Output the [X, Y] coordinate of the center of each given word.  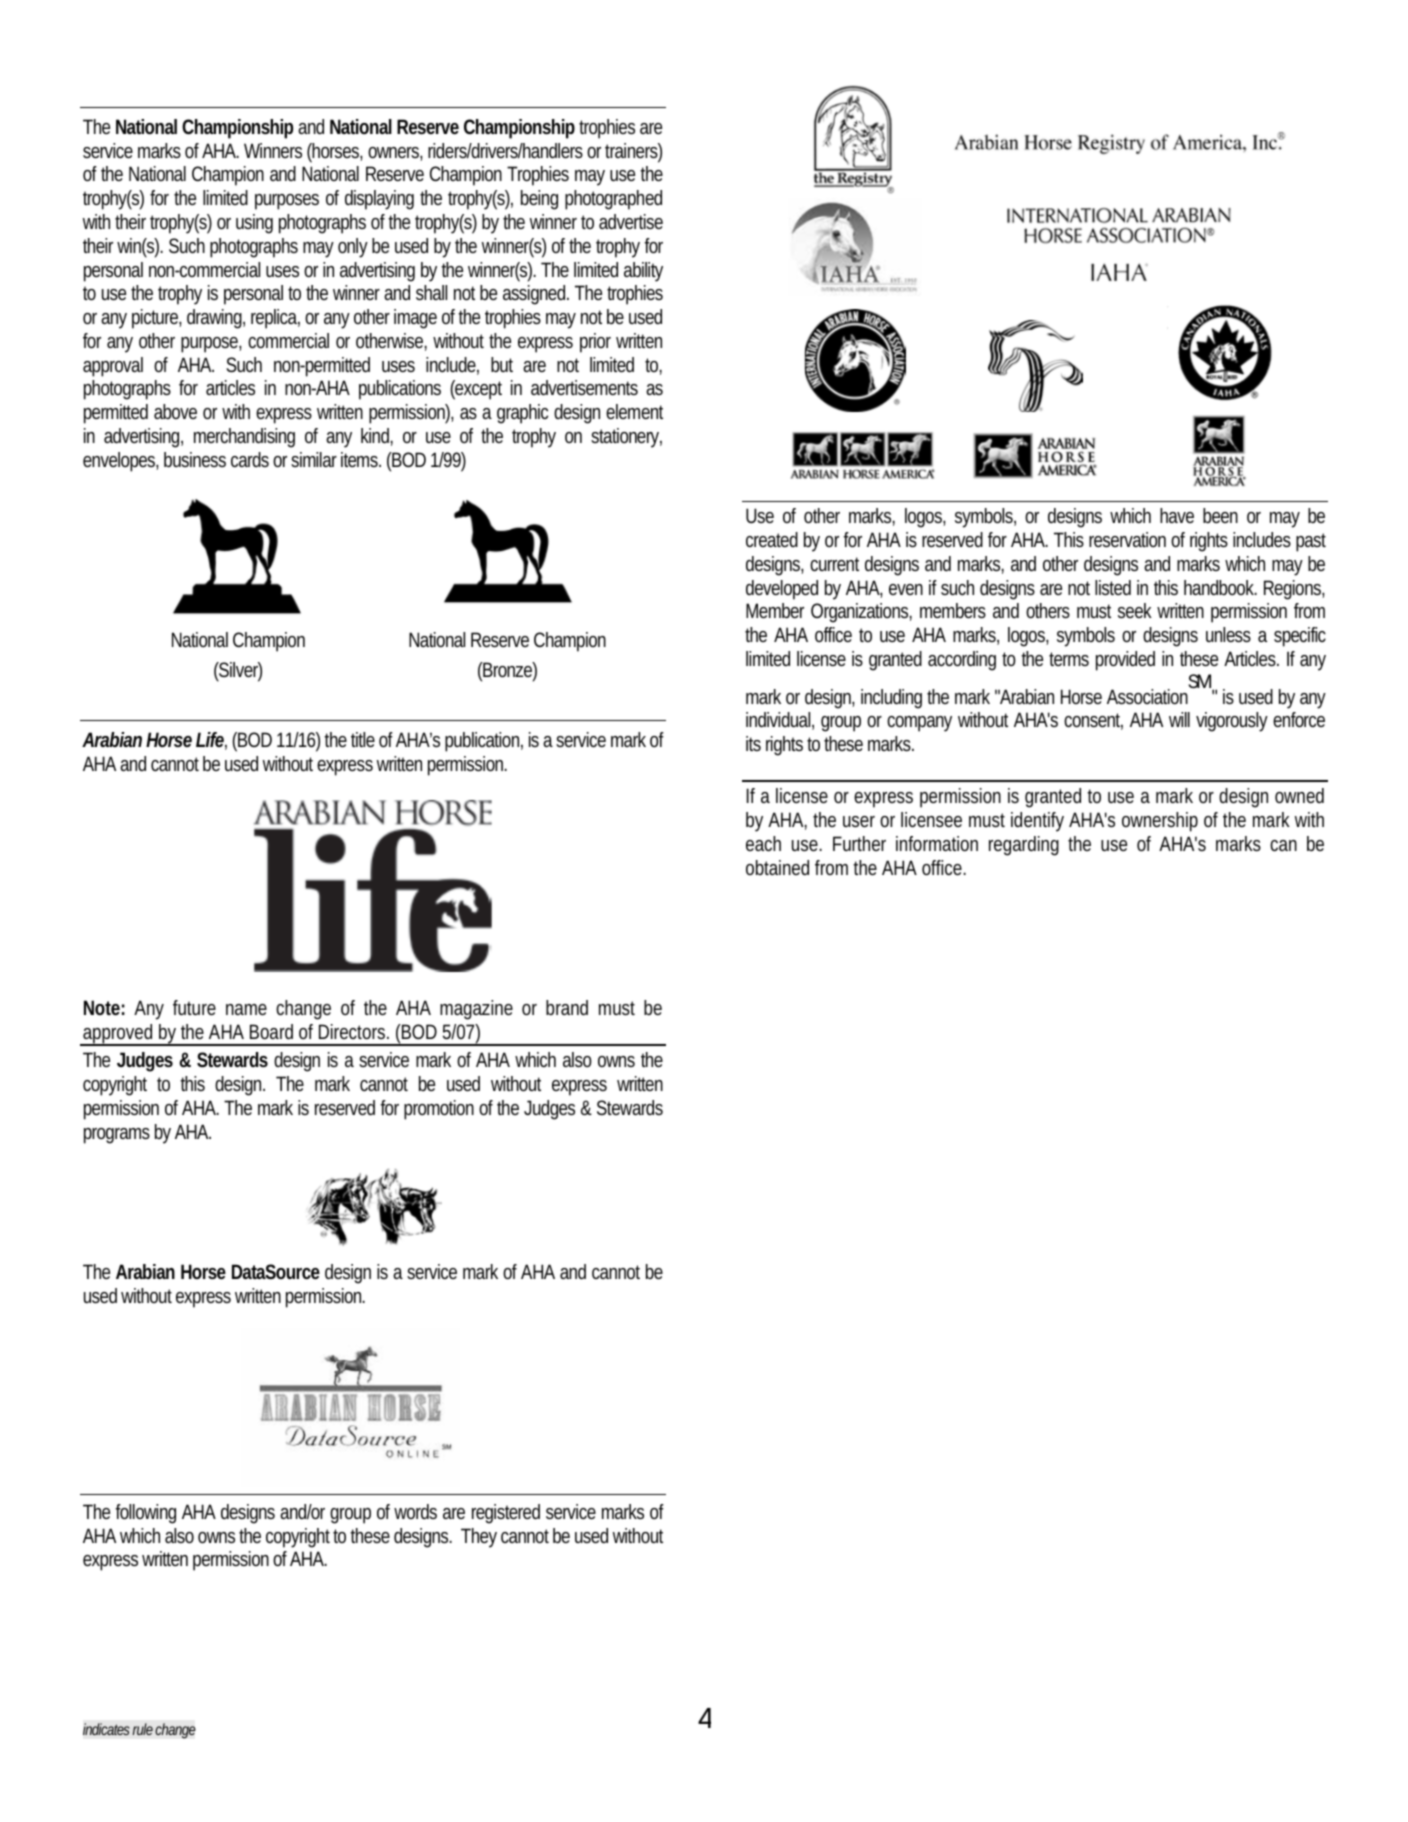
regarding [1024, 846]
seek [1135, 610]
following [145, 1514]
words [415, 1511]
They [479, 1538]
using [254, 224]
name [246, 1009]
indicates [106, 1729]
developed [782, 590]
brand [567, 1007]
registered [506, 1514]
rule [144, 1729]
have [1177, 515]
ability [643, 272]
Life [211, 741]
